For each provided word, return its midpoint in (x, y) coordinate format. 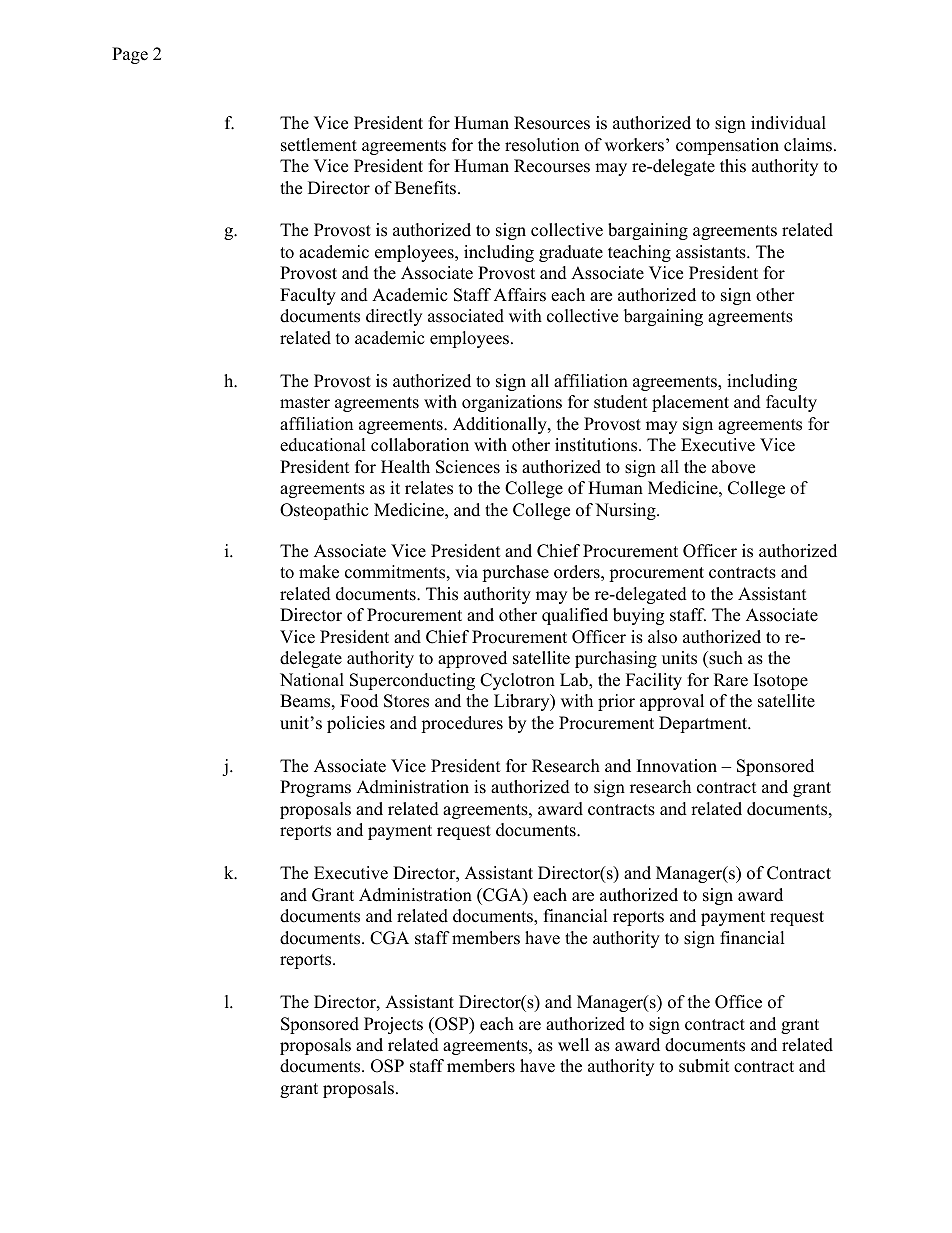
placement (690, 403)
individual (788, 123)
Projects (393, 1025)
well (573, 1045)
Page (130, 55)
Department (704, 724)
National (312, 680)
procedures (462, 724)
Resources (552, 123)
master (305, 403)
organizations (512, 403)
